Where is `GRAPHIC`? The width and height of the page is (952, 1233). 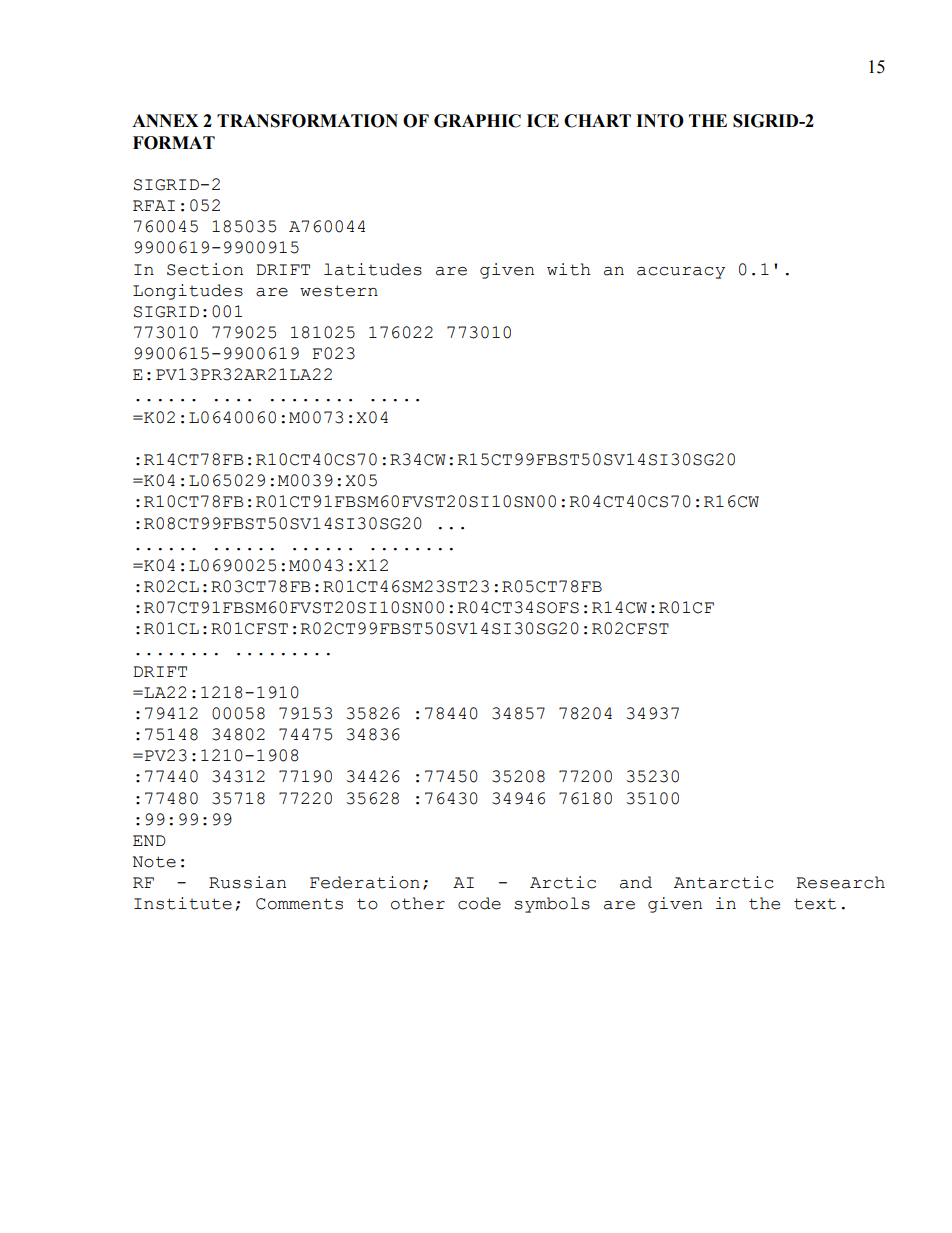 GRAPHIC is located at coordinates (477, 121).
